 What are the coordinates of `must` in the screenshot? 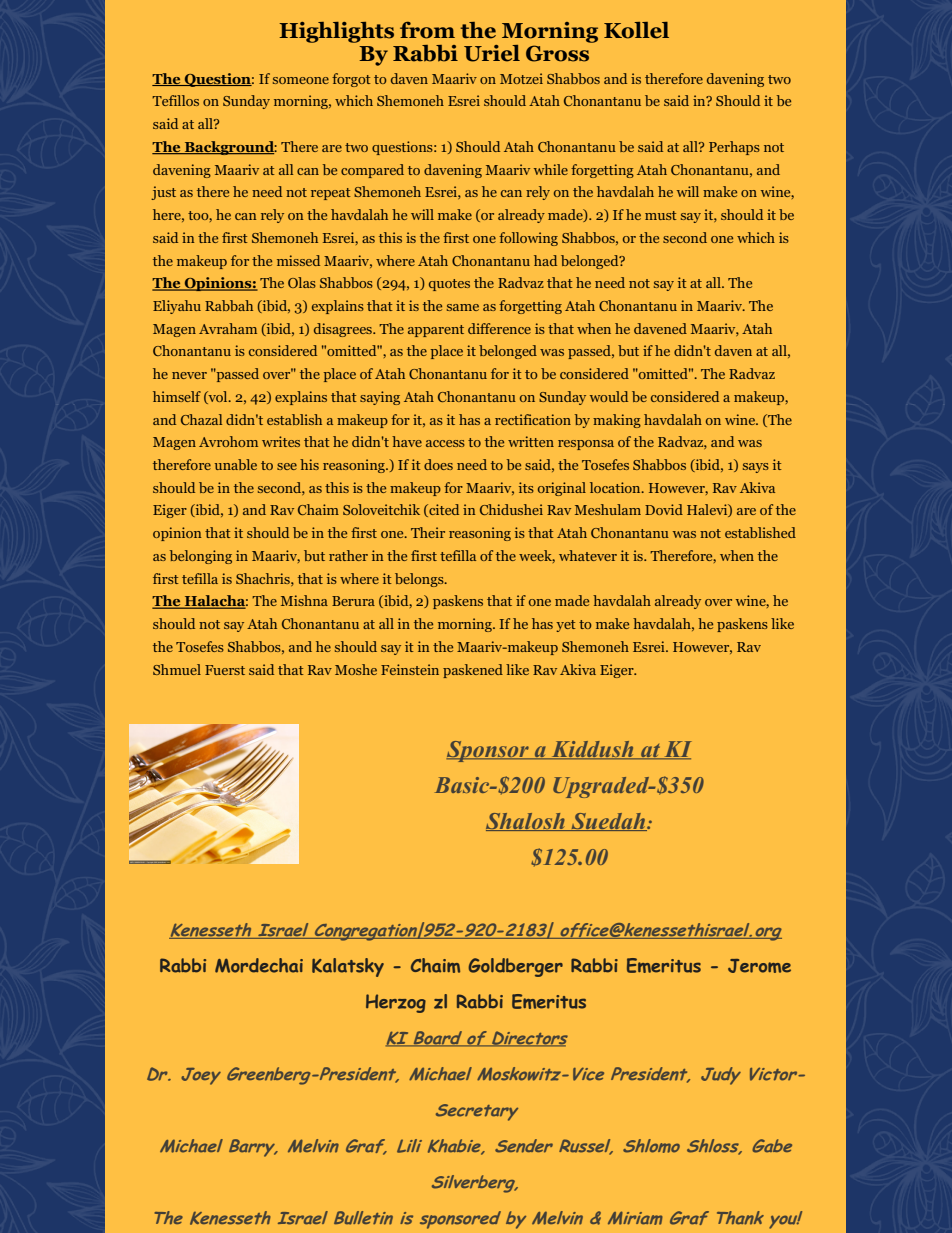 It's located at (661, 215).
